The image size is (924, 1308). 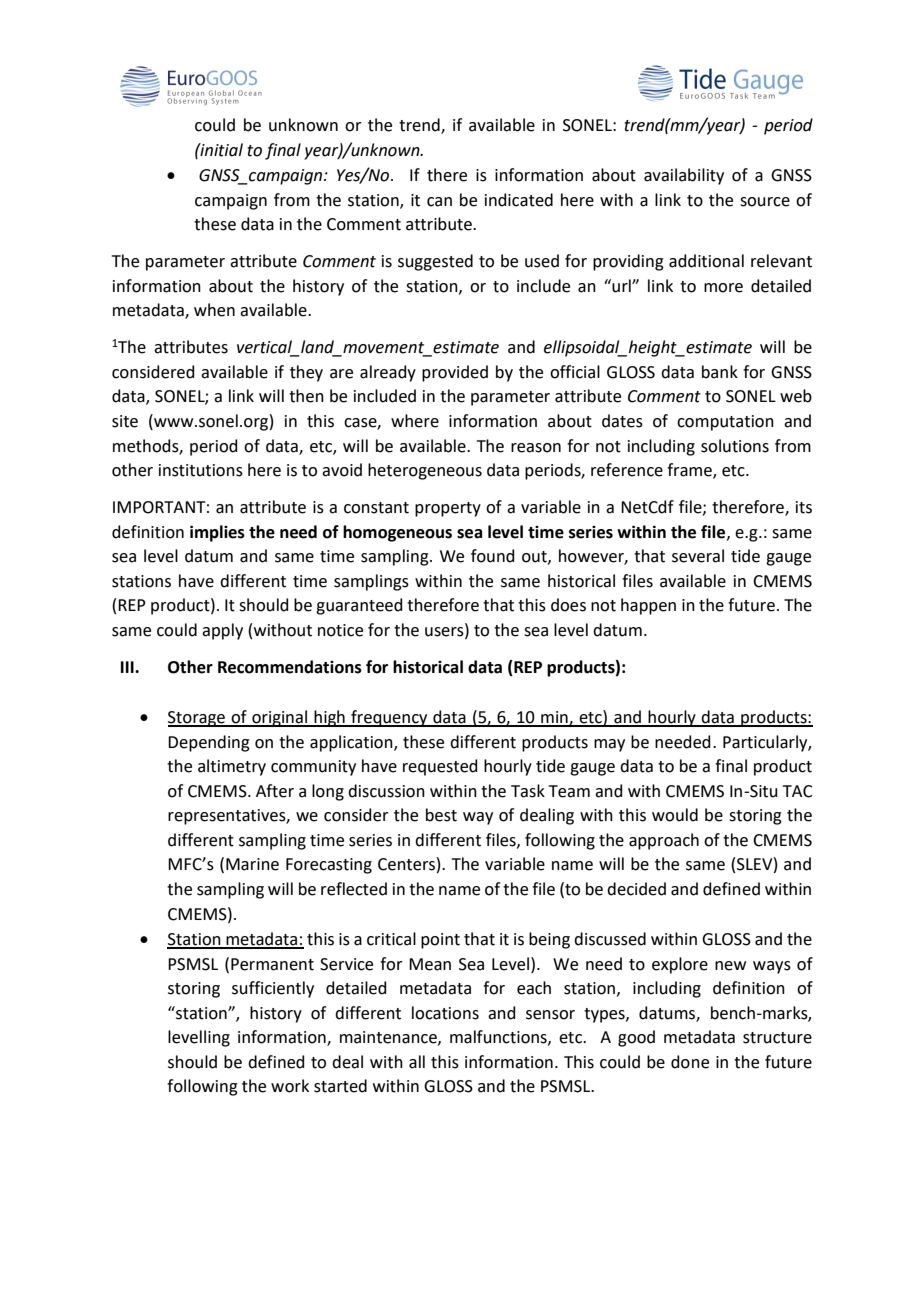 What do you see at coordinates (440, 767) in the document?
I see `requested` at bounding box center [440, 767].
